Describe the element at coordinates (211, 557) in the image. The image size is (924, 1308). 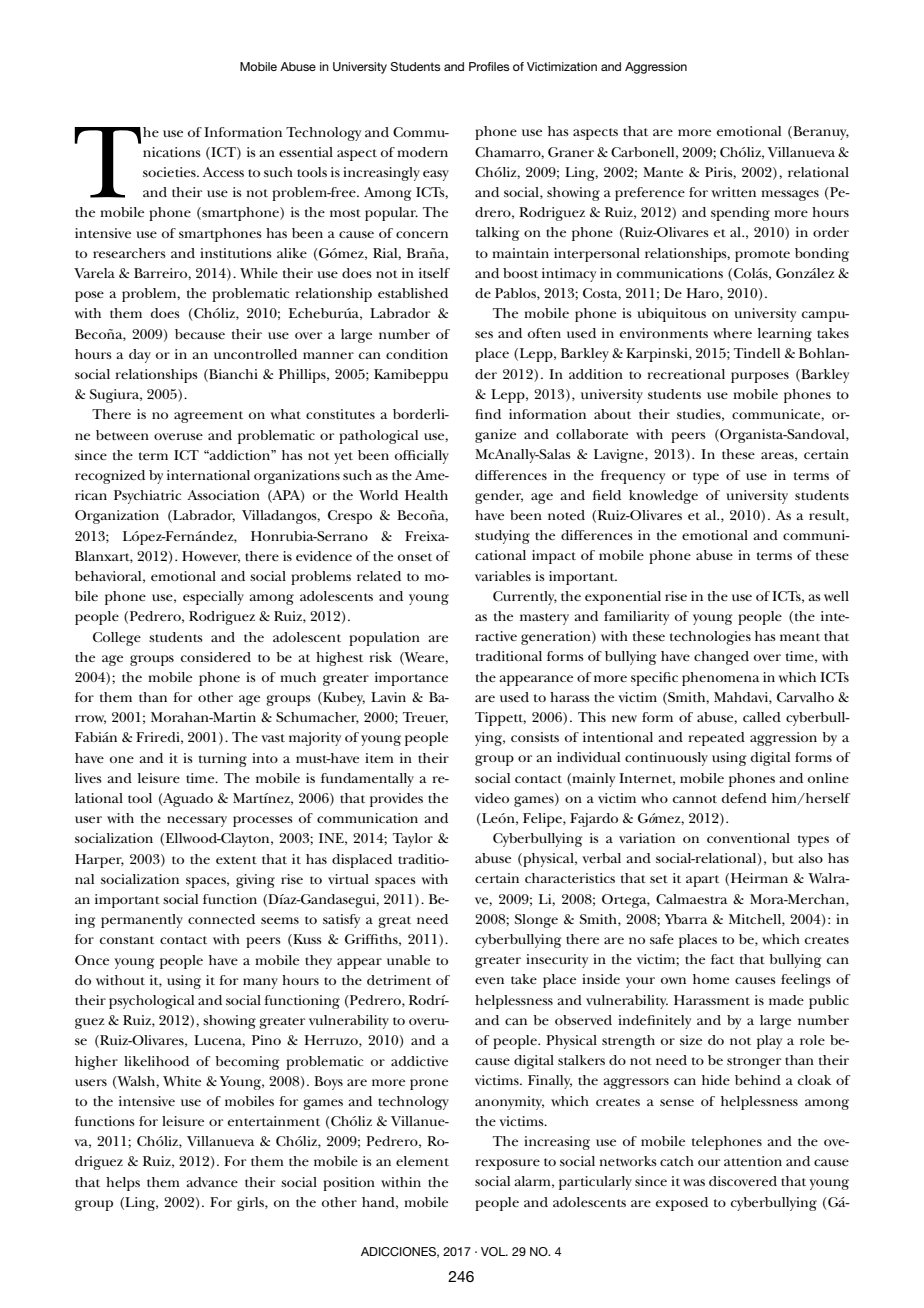
I see `However` at that location.
